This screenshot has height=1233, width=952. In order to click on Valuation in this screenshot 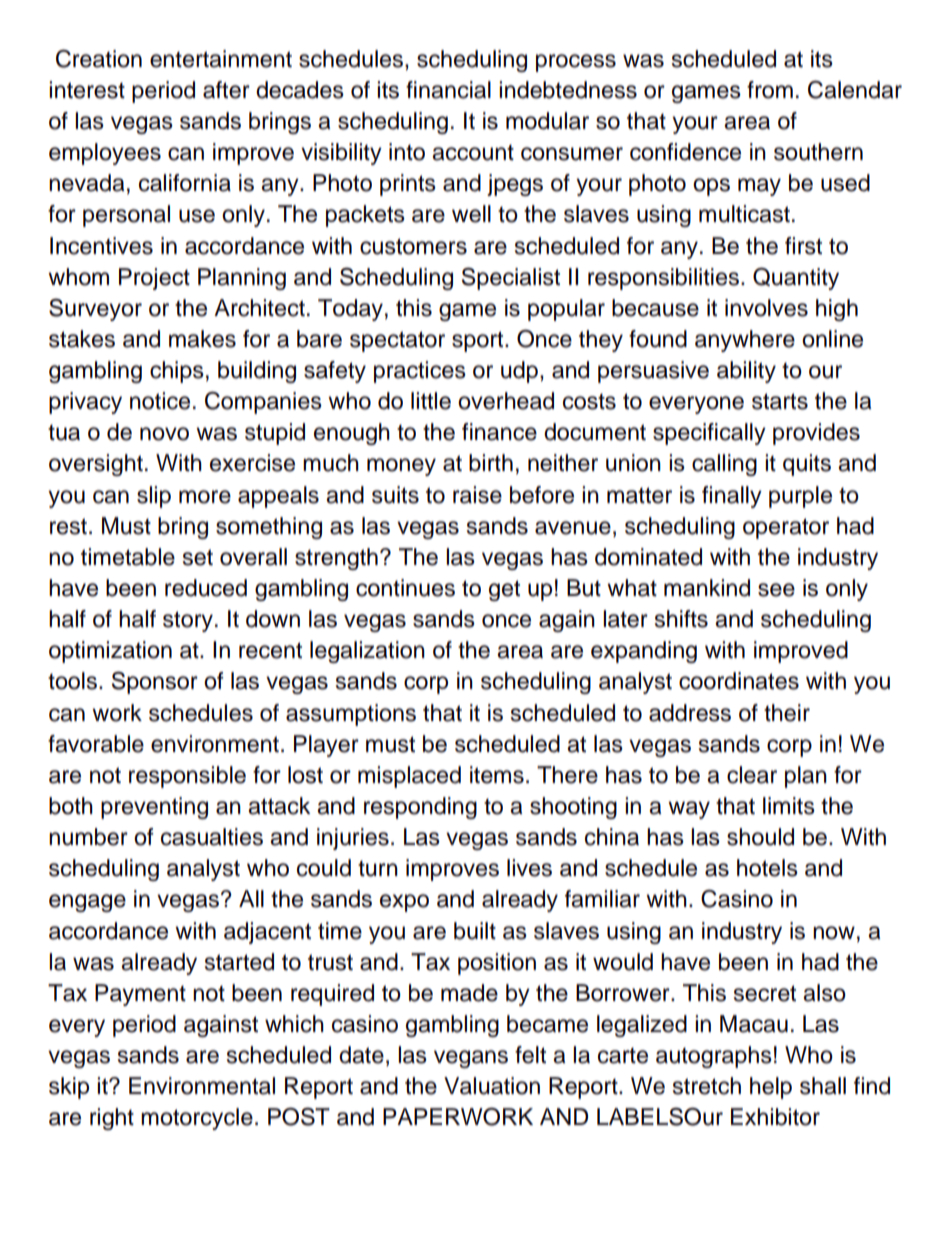, I will do `click(492, 1086)`.
